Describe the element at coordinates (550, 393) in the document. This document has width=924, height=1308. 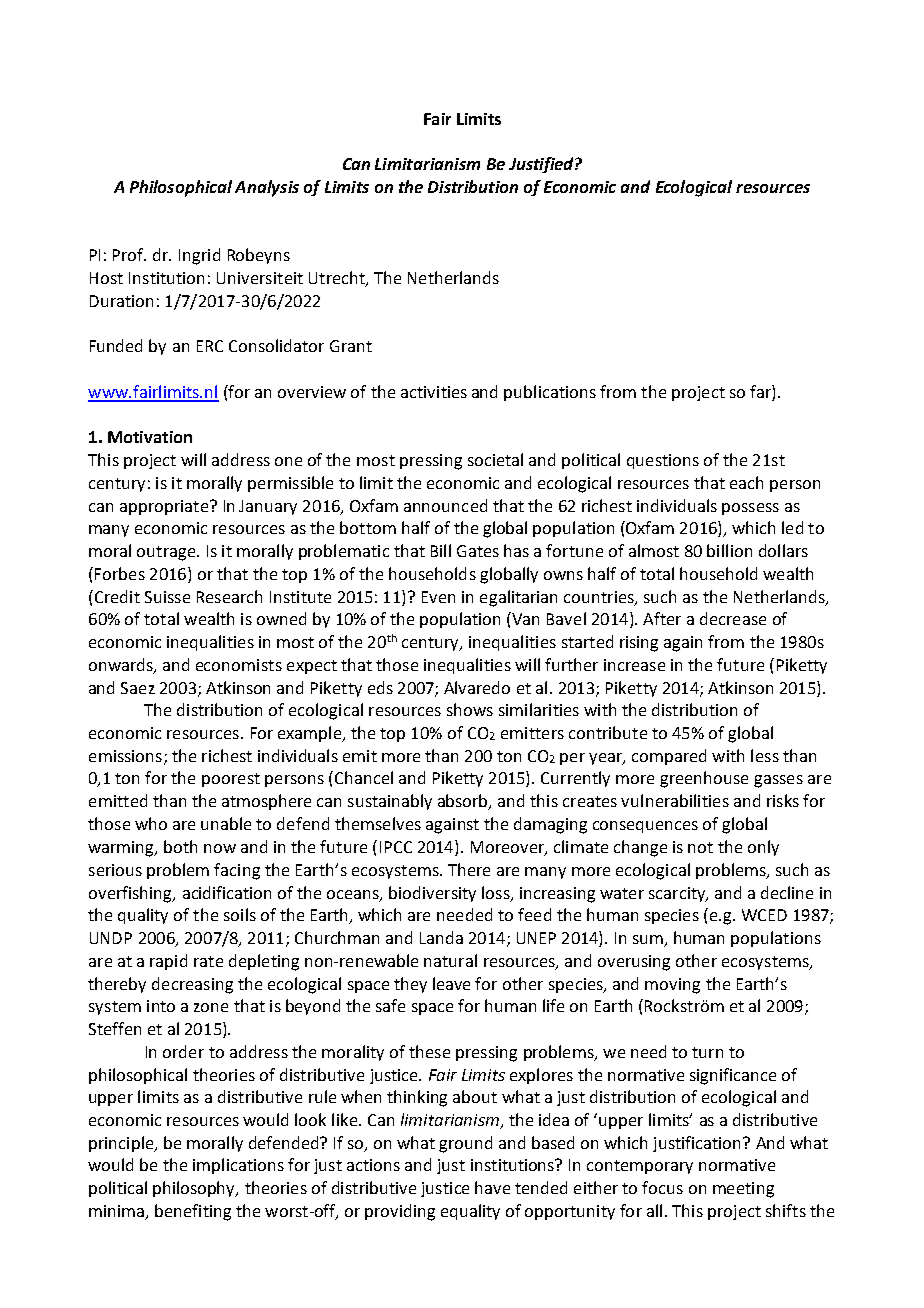
I see `publications` at that location.
